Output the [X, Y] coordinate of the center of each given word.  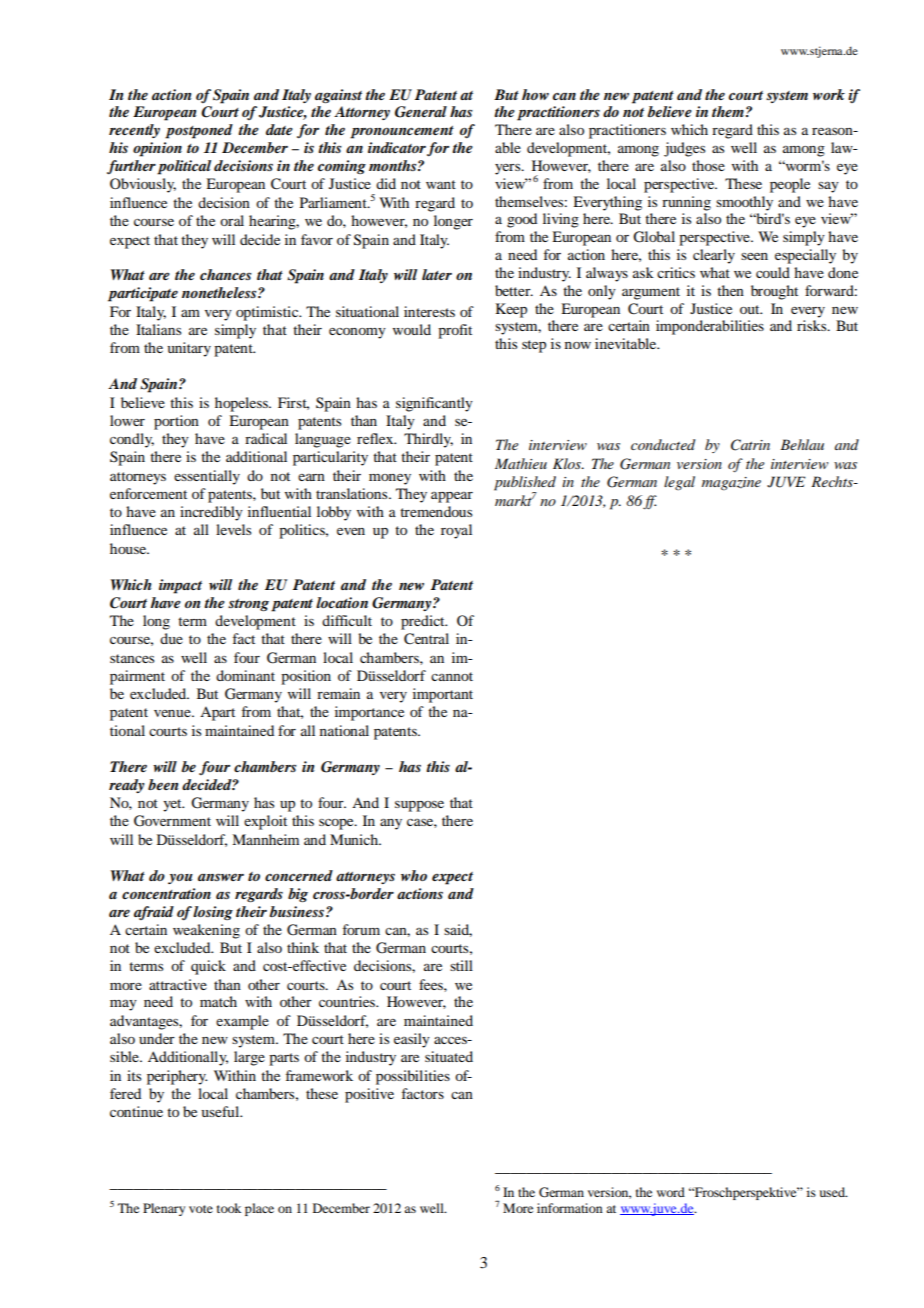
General [421, 112]
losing [213, 913]
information [570, 1208]
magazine [731, 484]
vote [201, 1209]
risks [813, 325]
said [458, 930]
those [708, 165]
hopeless [242, 404]
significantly [434, 404]
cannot [452, 676]
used [833, 1192]
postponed [199, 131]
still [461, 965]
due [171, 638]
